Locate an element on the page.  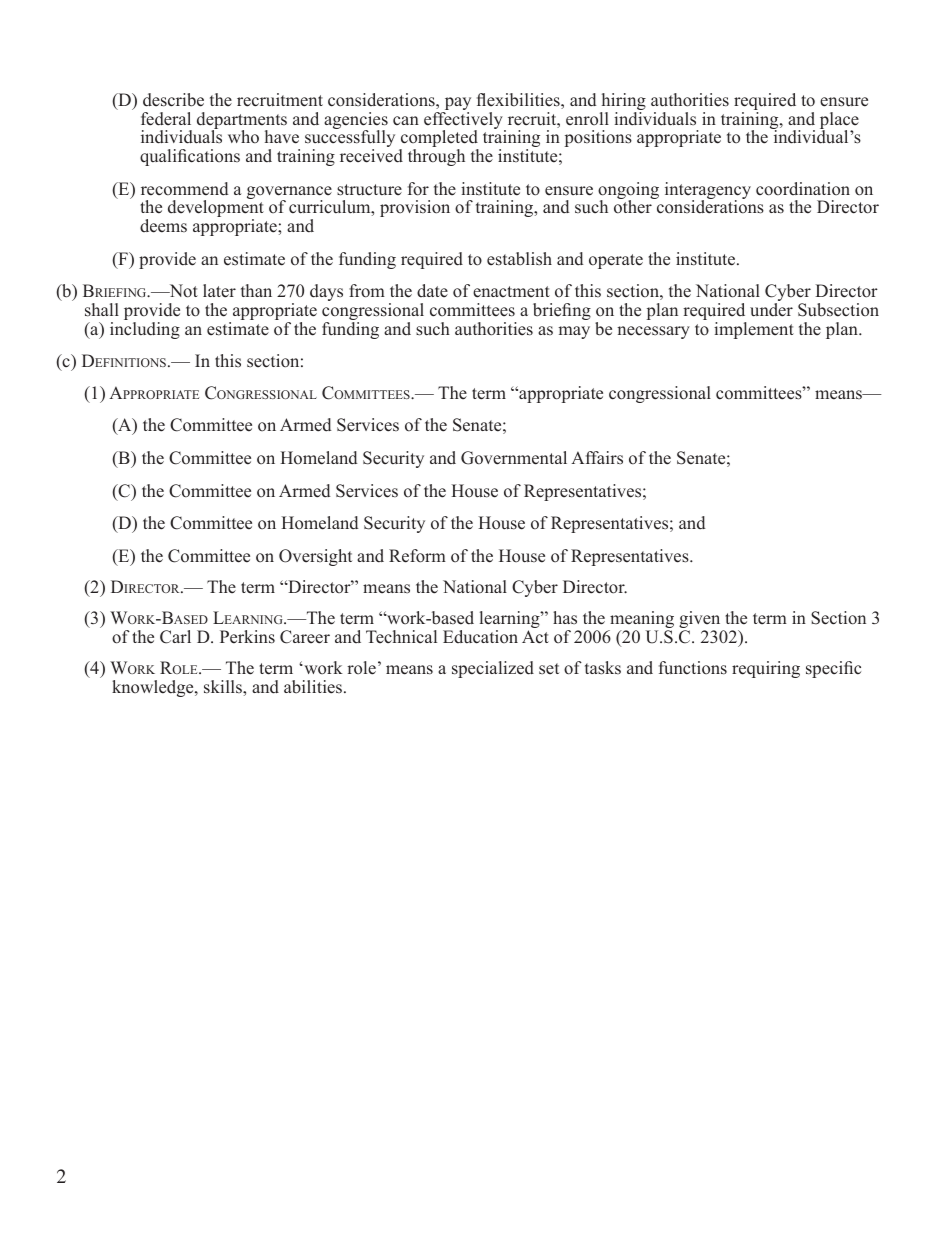
Carl is located at coordinates (175, 637).
